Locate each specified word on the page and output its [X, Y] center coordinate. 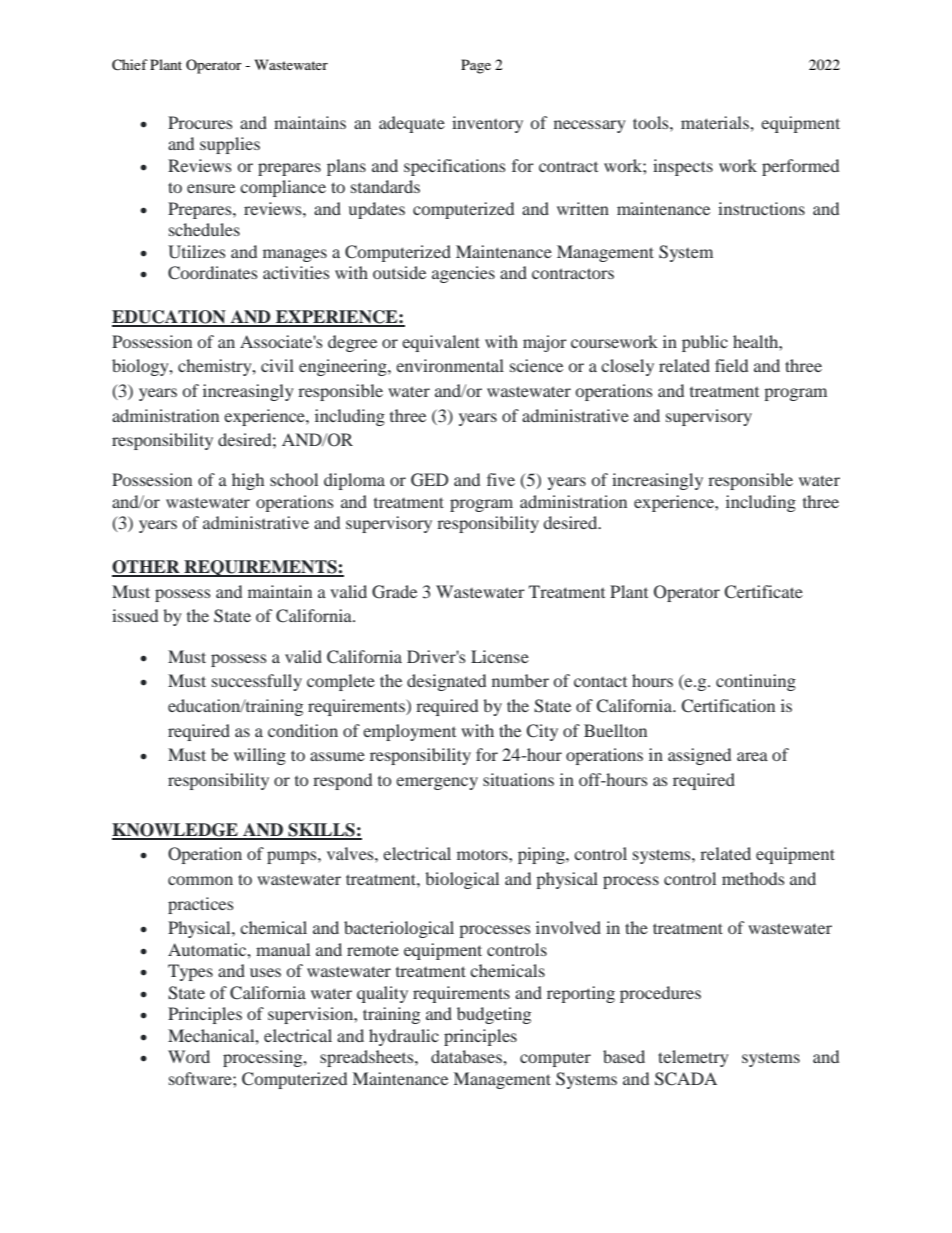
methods [753, 878]
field [731, 365]
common [200, 880]
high [248, 481]
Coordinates [213, 273]
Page [476, 66]
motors [483, 855]
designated [446, 682]
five [501, 479]
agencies [463, 274]
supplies [230, 145]
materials [716, 122]
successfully [257, 682]
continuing [756, 682]
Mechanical [212, 1035]
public [705, 343]
